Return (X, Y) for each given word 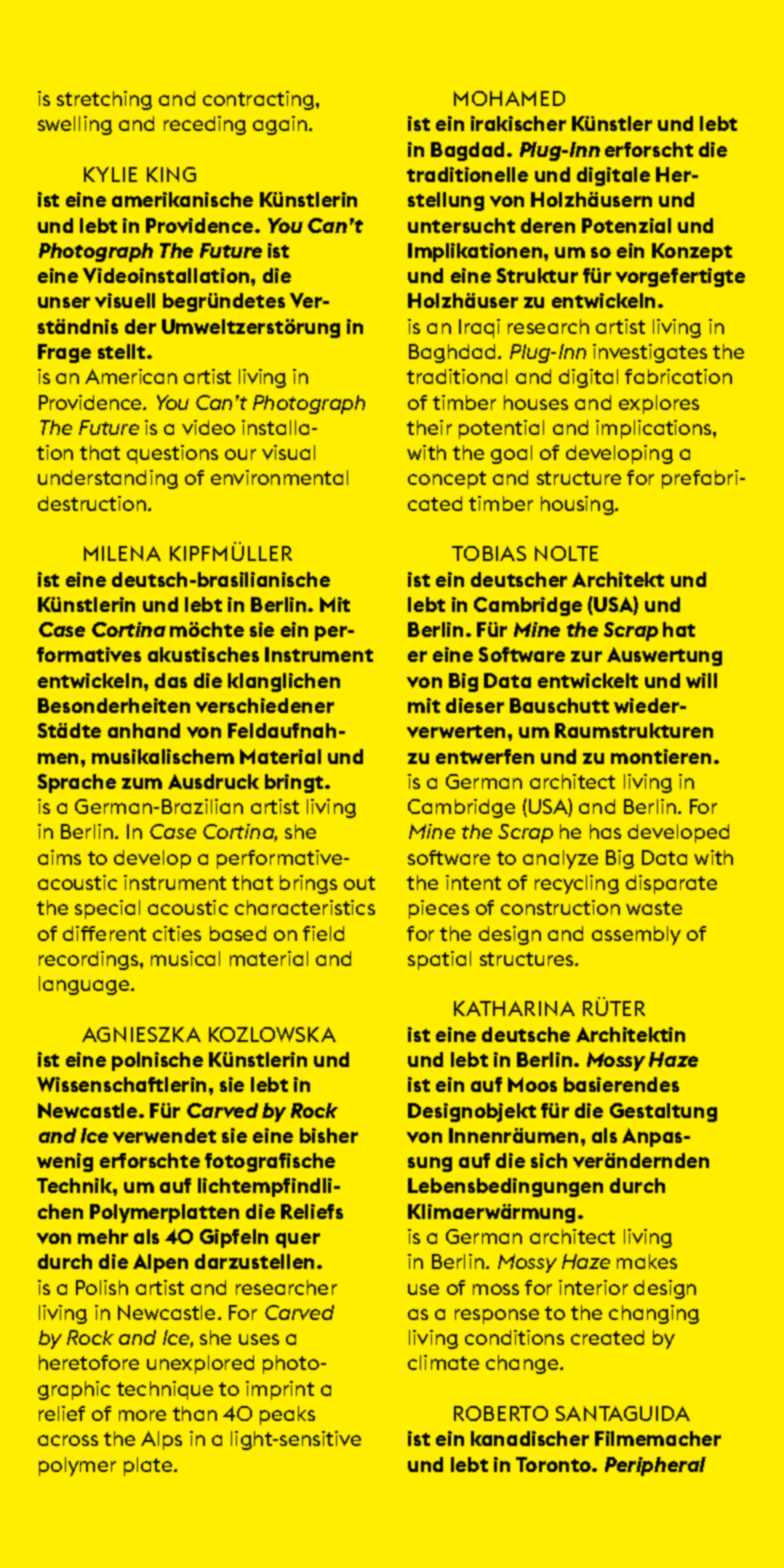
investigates (650, 353)
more (142, 1415)
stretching (104, 100)
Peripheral (655, 1466)
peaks (287, 1415)
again (281, 125)
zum (142, 783)
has (605, 831)
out (359, 883)
